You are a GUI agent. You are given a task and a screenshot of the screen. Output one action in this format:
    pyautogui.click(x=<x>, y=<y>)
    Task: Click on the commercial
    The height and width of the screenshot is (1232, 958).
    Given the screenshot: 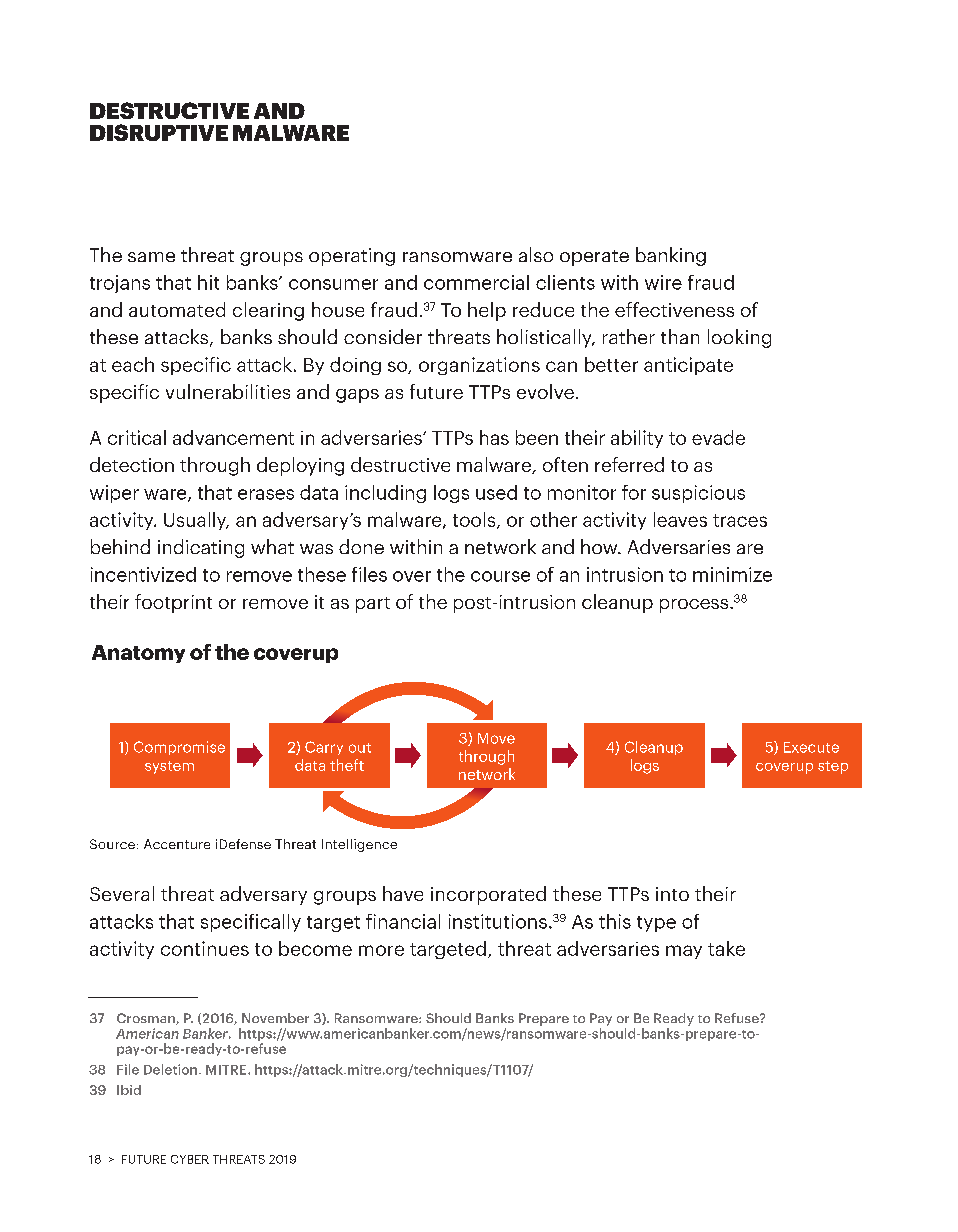 What is the action you would take?
    pyautogui.click(x=476, y=282)
